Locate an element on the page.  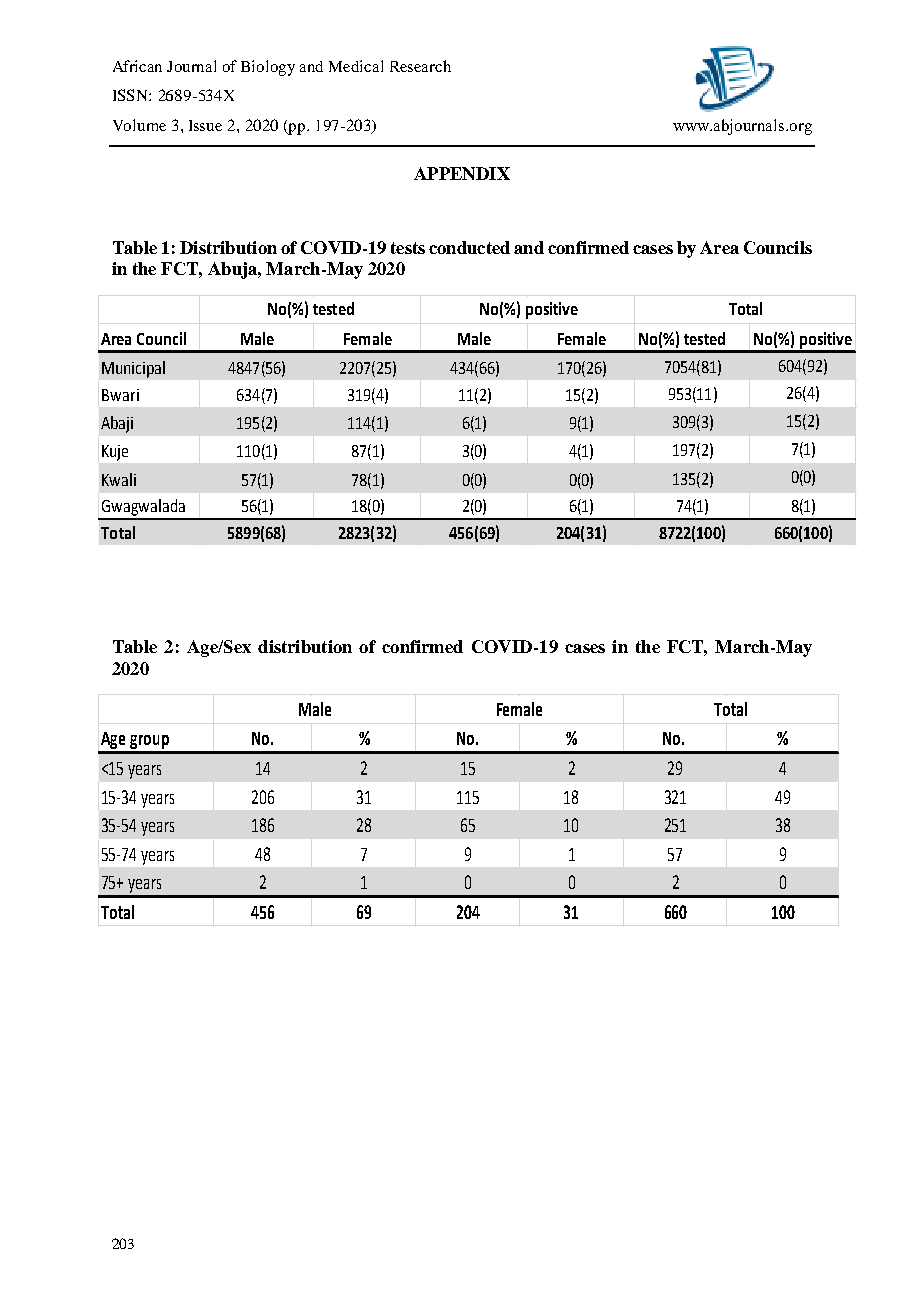
Research is located at coordinates (420, 66).
